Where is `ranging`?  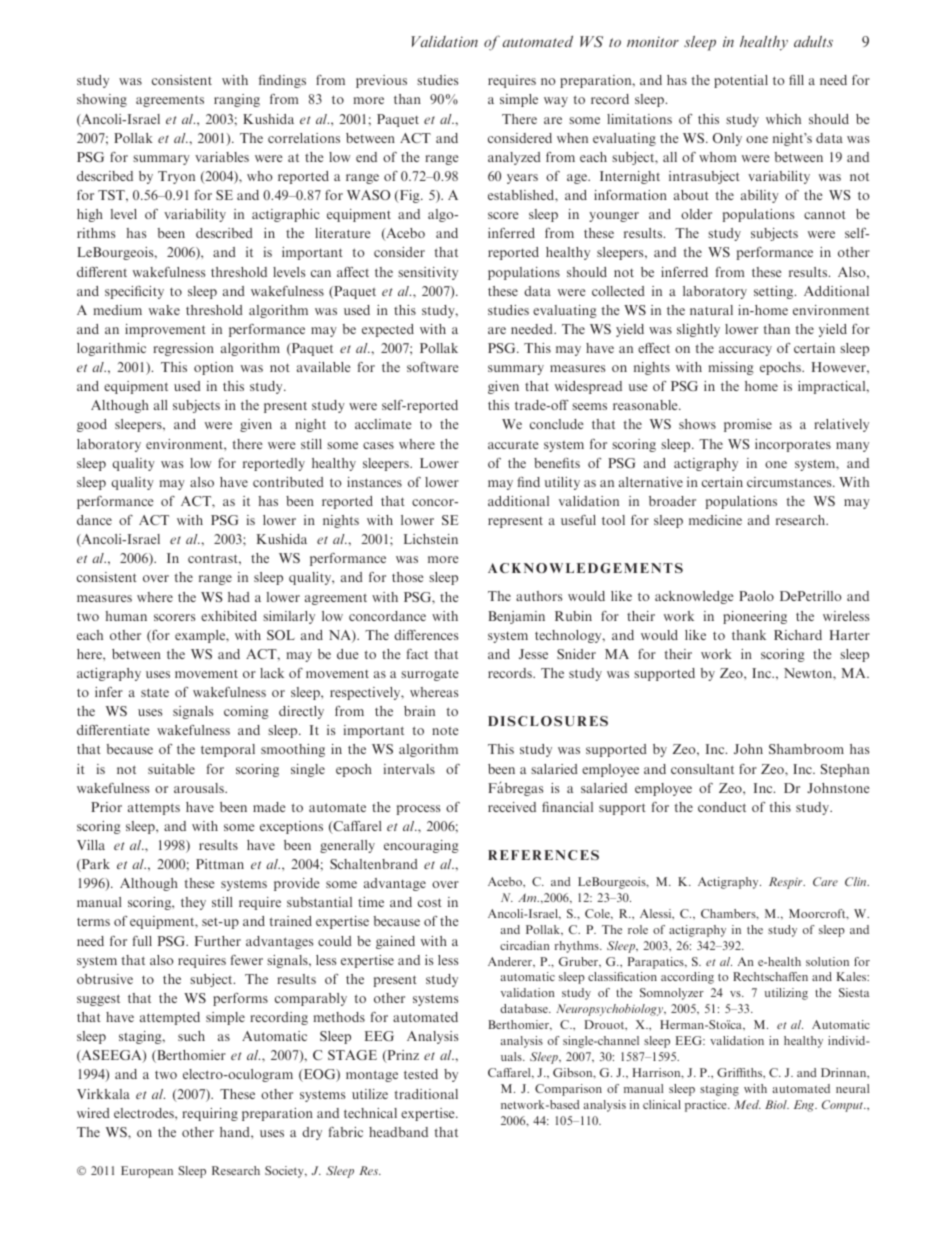 ranging is located at coordinates (237, 100).
